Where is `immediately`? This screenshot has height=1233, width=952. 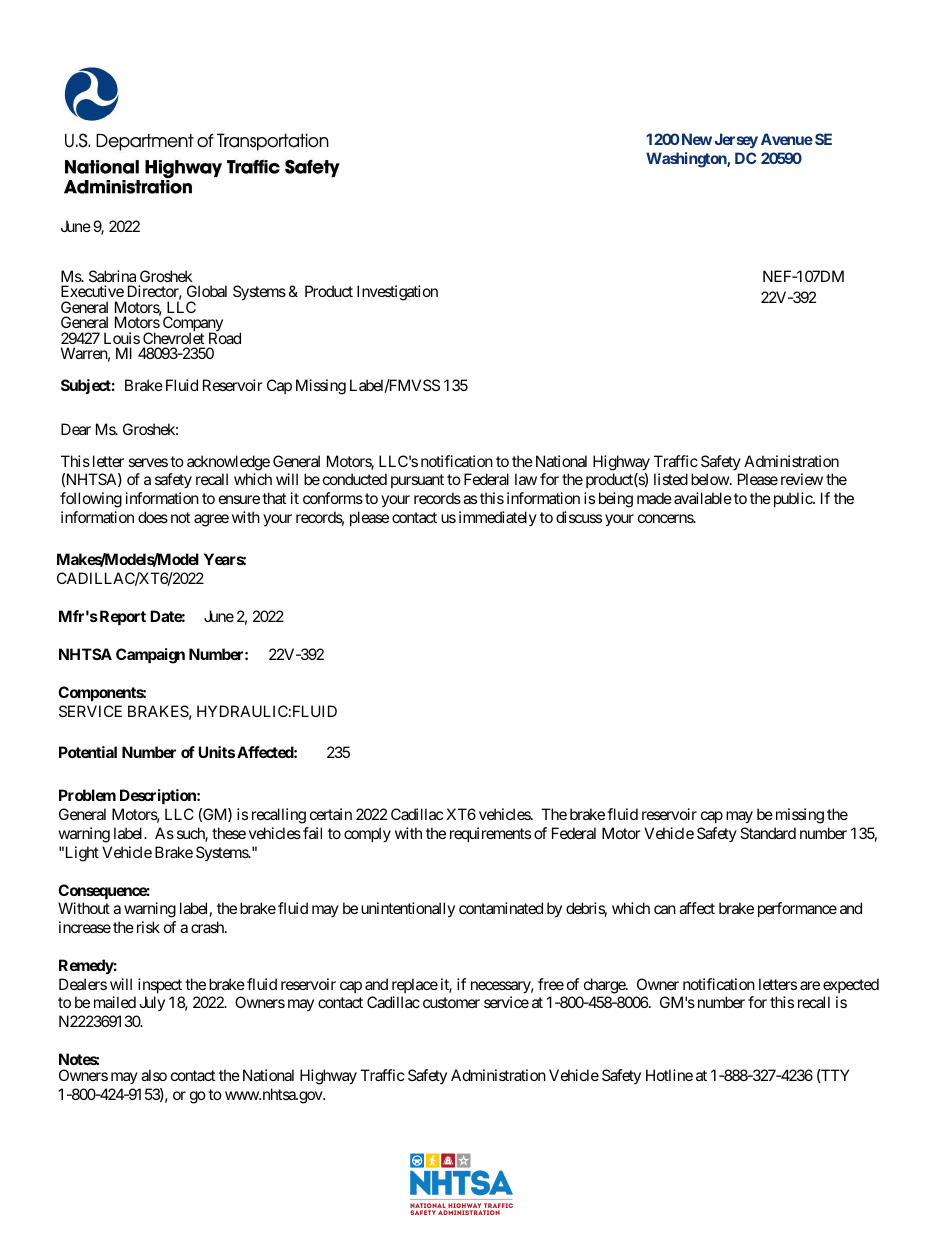
immediately is located at coordinates (498, 518).
